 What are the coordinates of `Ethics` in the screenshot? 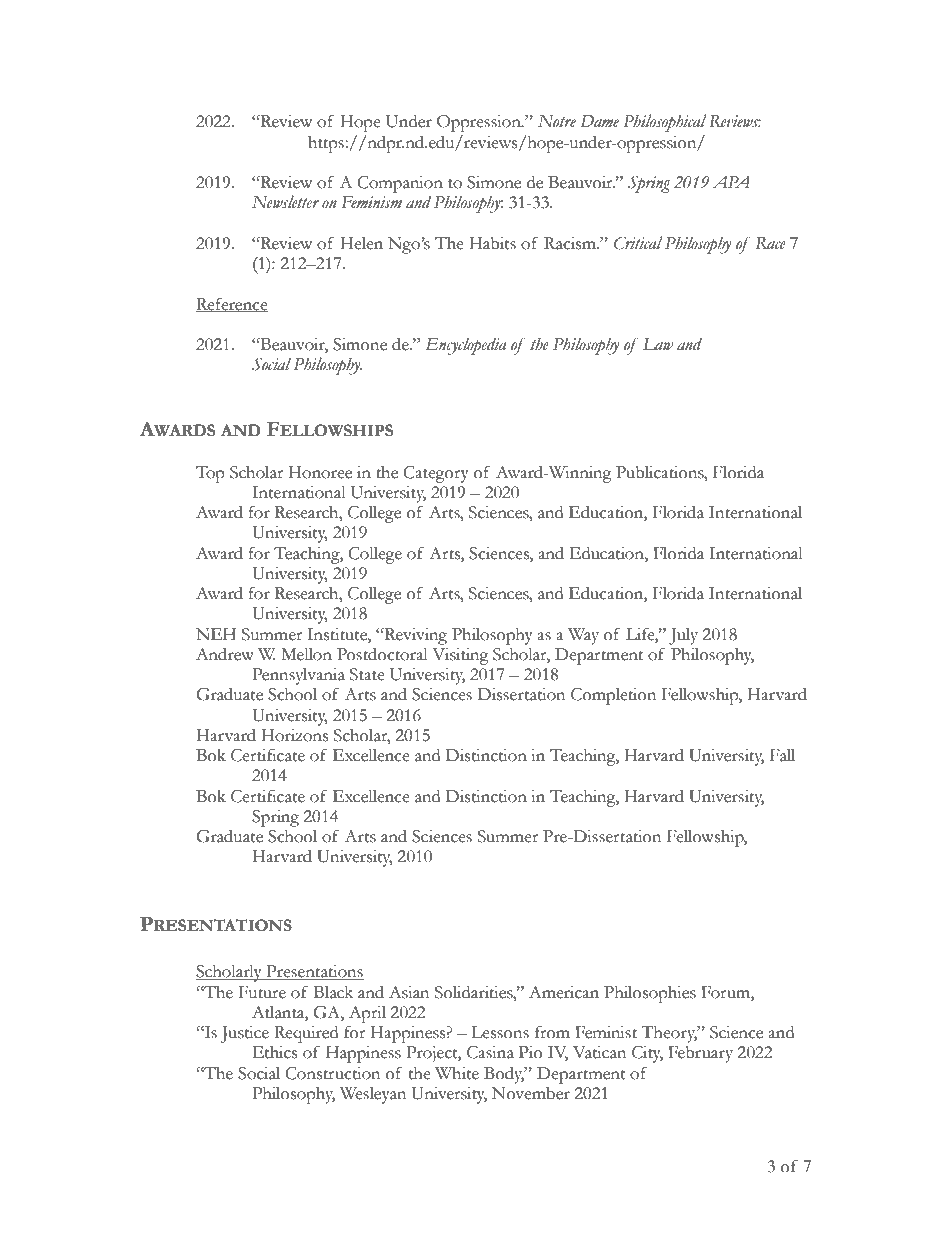 It's located at (275, 1052).
